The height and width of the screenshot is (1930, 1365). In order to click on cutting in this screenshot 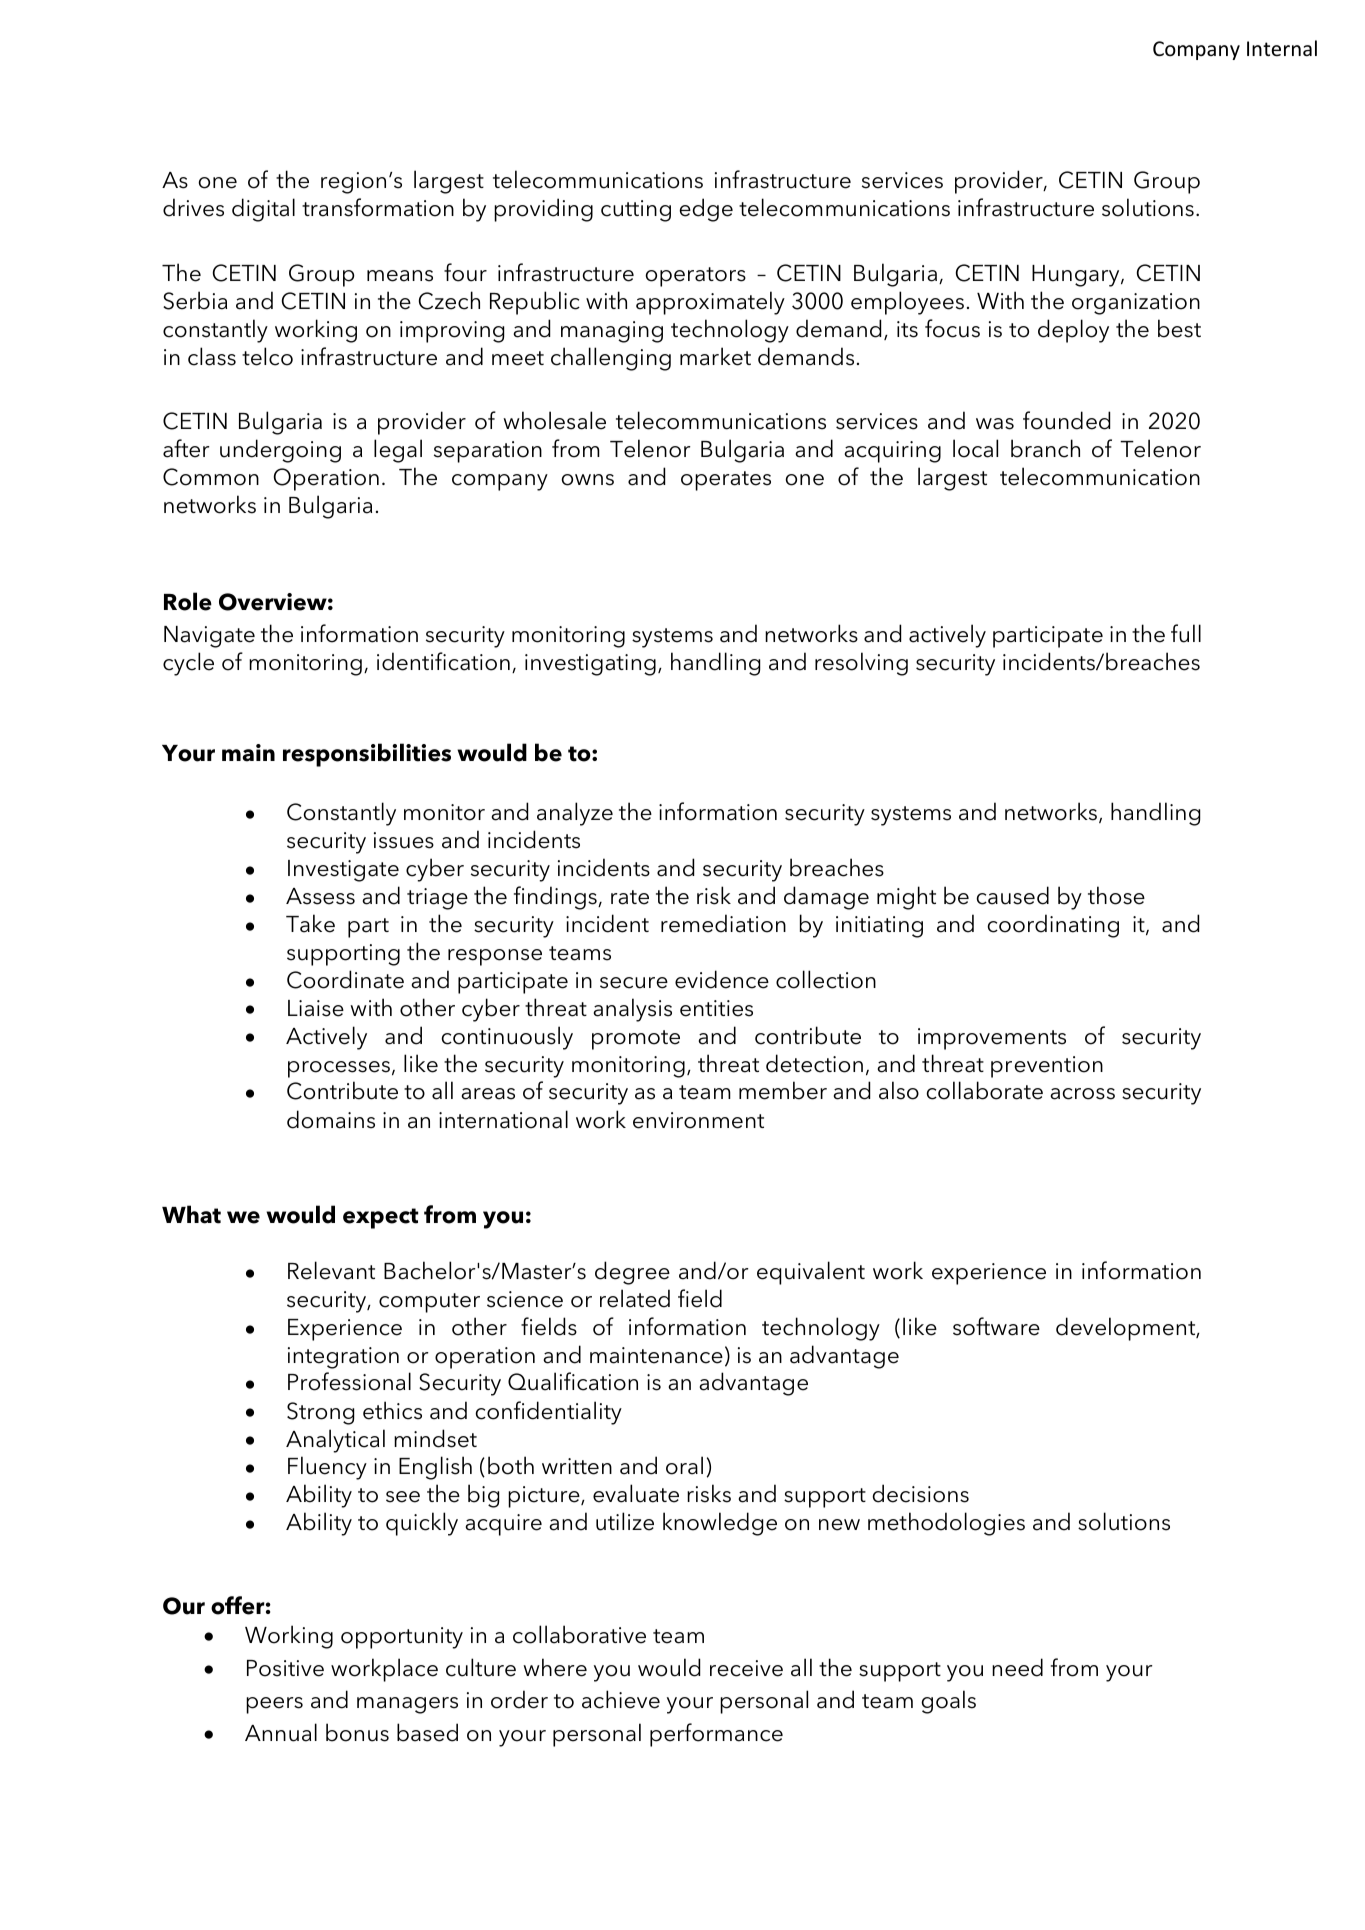, I will do `click(636, 211)`.
